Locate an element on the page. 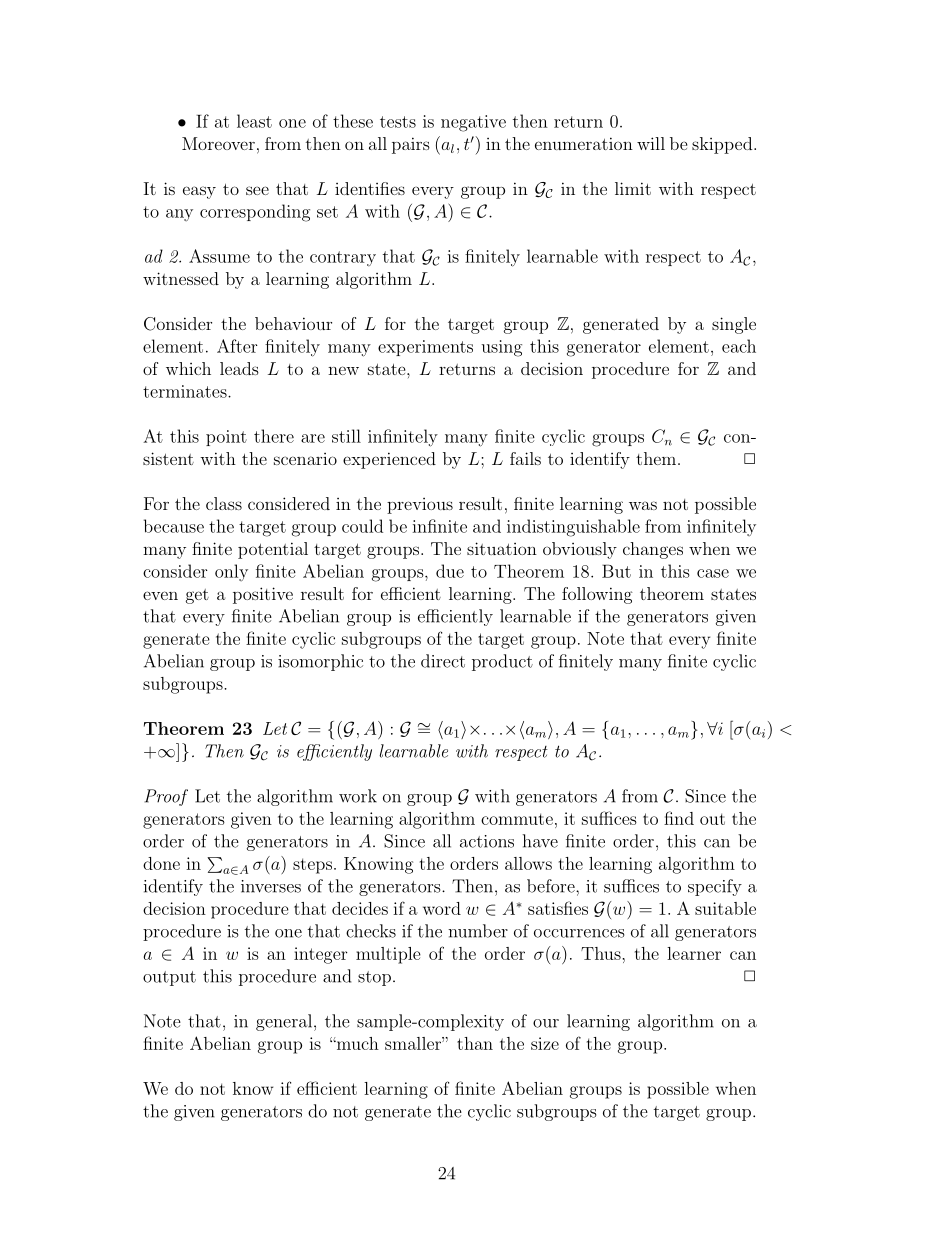 The height and width of the document is (1233, 952). Proof is located at coordinates (166, 797).
